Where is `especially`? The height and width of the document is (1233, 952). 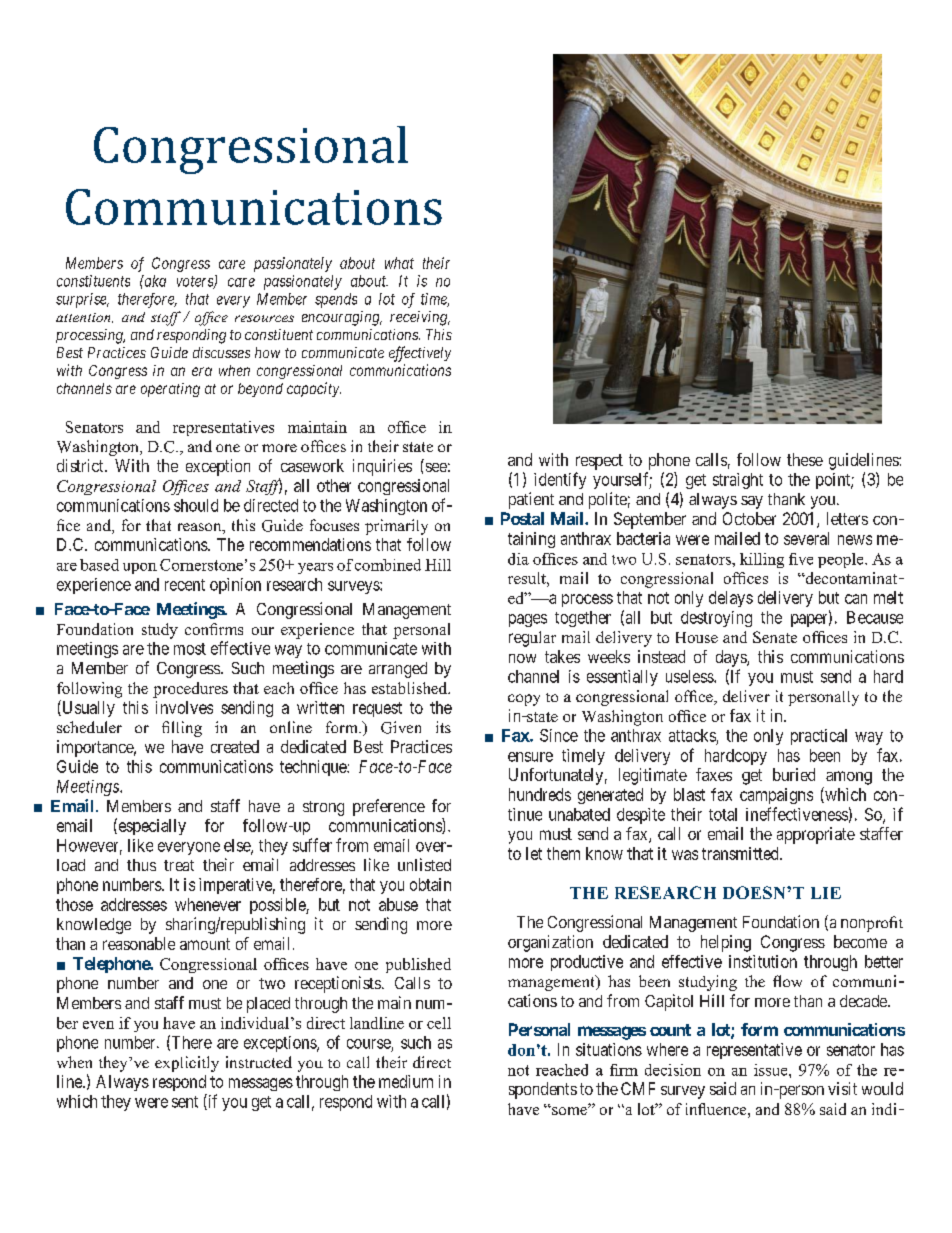 especially is located at coordinates (151, 826).
